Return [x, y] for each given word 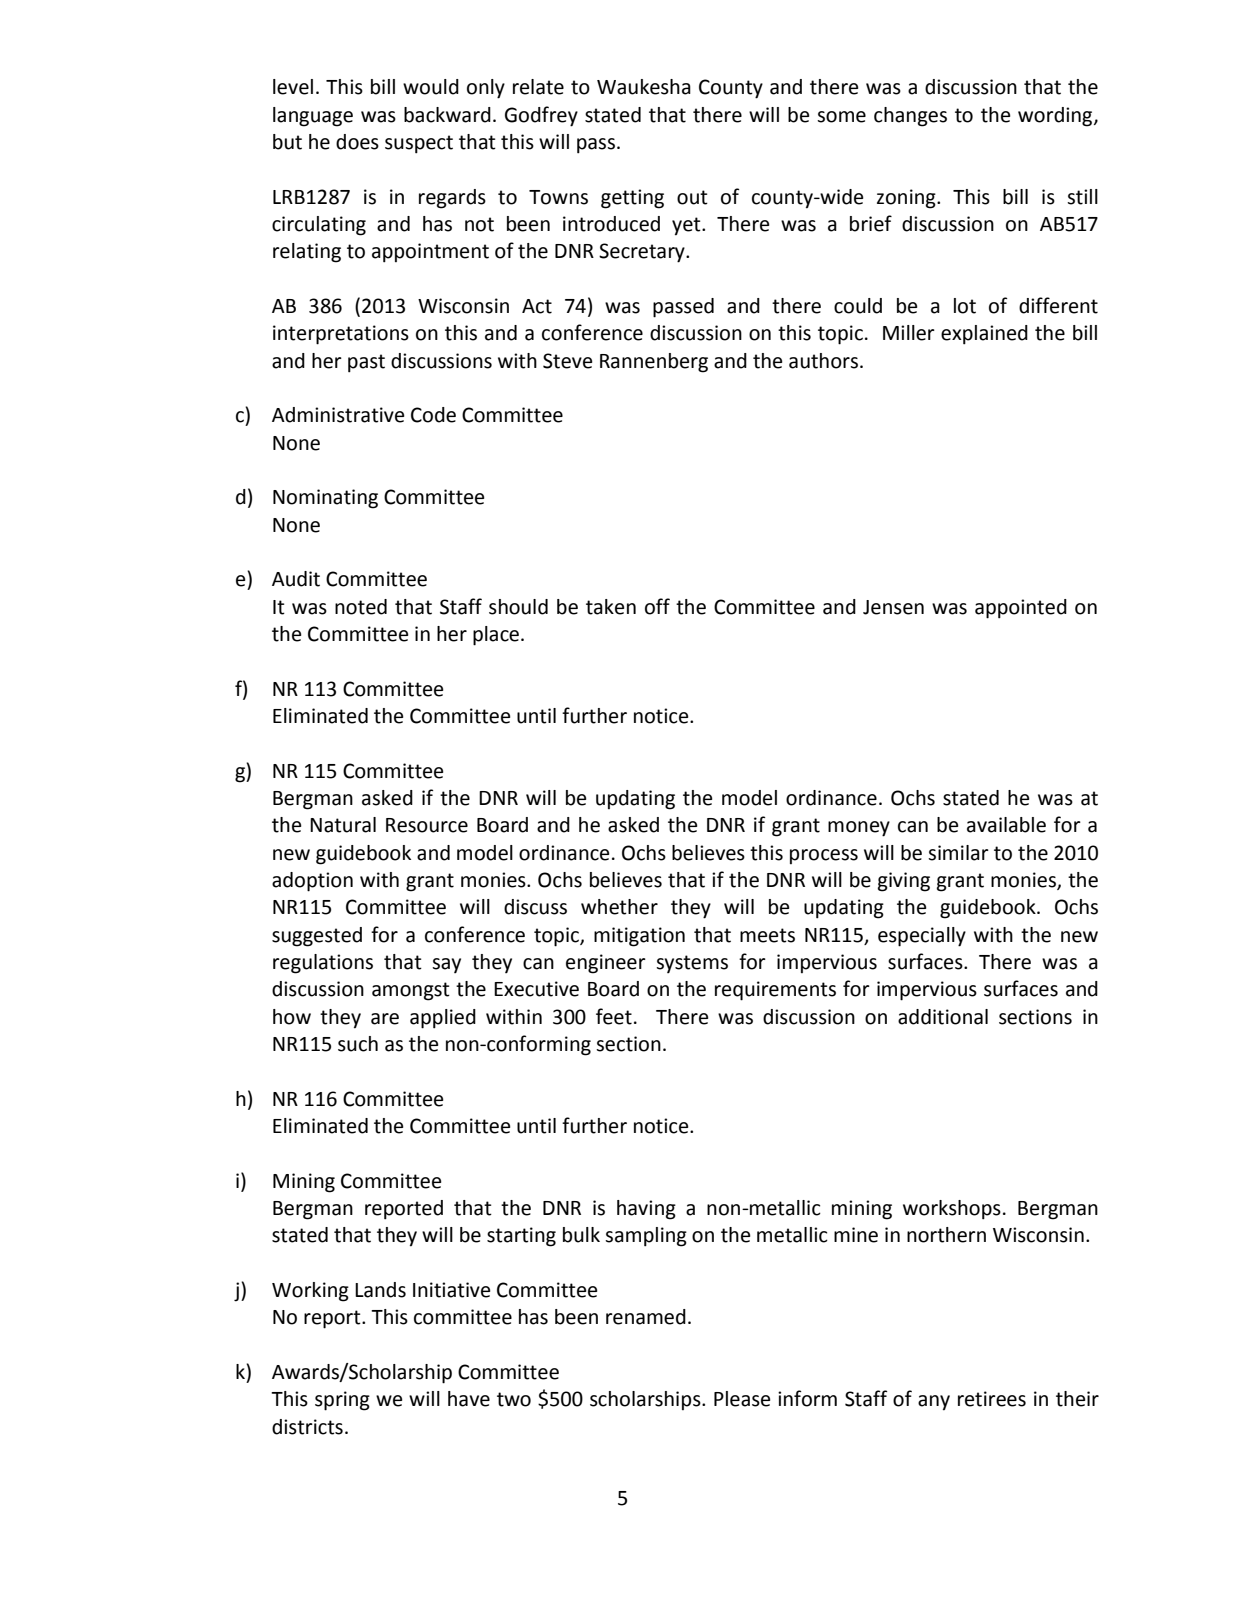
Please [742, 1399]
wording [1056, 117]
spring [342, 1401]
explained [984, 335]
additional [943, 1017]
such [358, 1044]
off [657, 606]
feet [614, 1016]
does [357, 142]
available [1006, 825]
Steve [567, 361]
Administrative [338, 415]
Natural [343, 825]
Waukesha [644, 87]
